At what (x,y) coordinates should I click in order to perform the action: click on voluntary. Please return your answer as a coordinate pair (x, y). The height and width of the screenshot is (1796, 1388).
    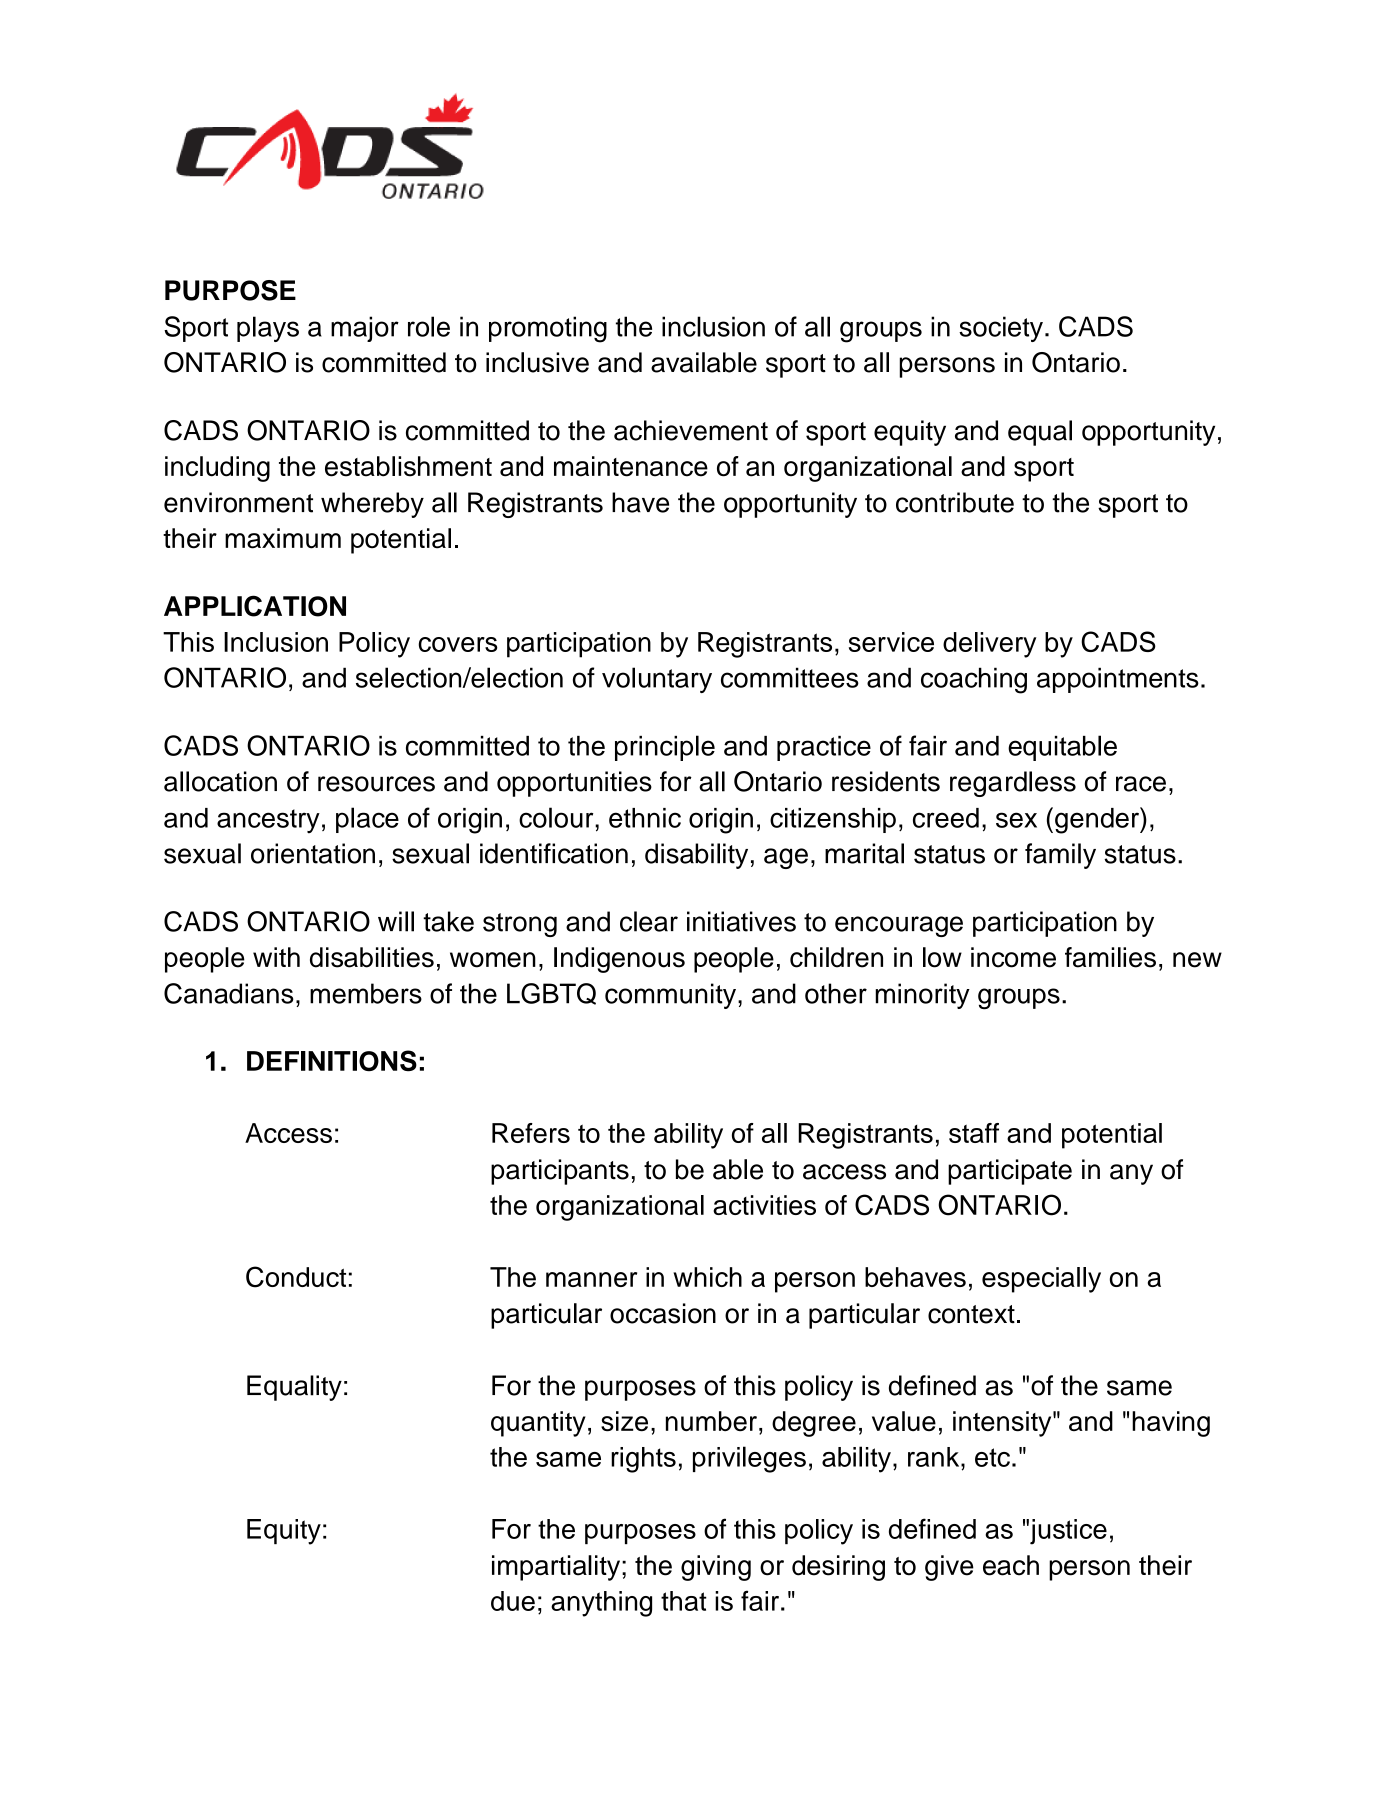
    Looking at the image, I should click on (657, 680).
